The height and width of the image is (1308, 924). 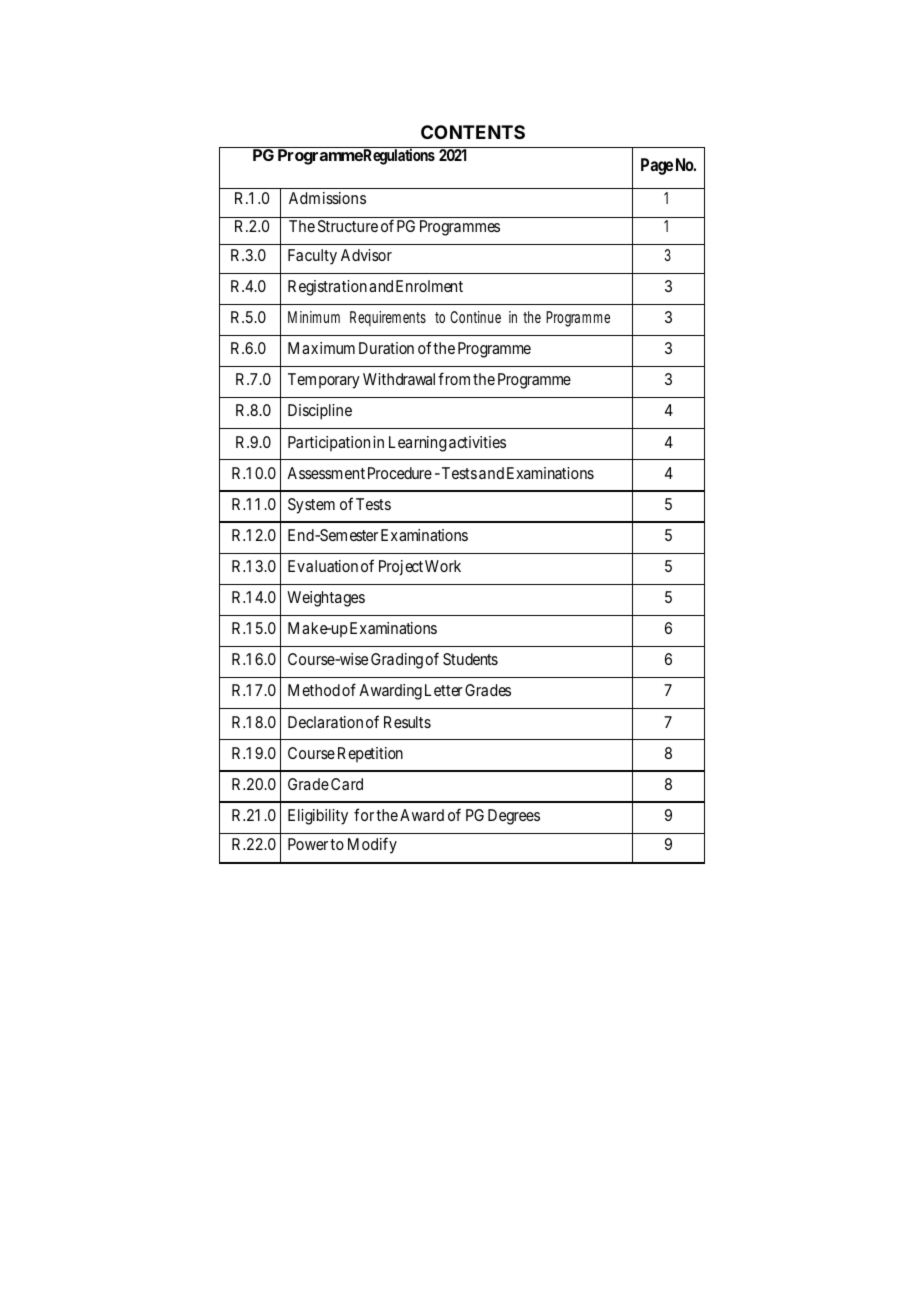 I want to click on CONTENTS, so click(x=473, y=132).
